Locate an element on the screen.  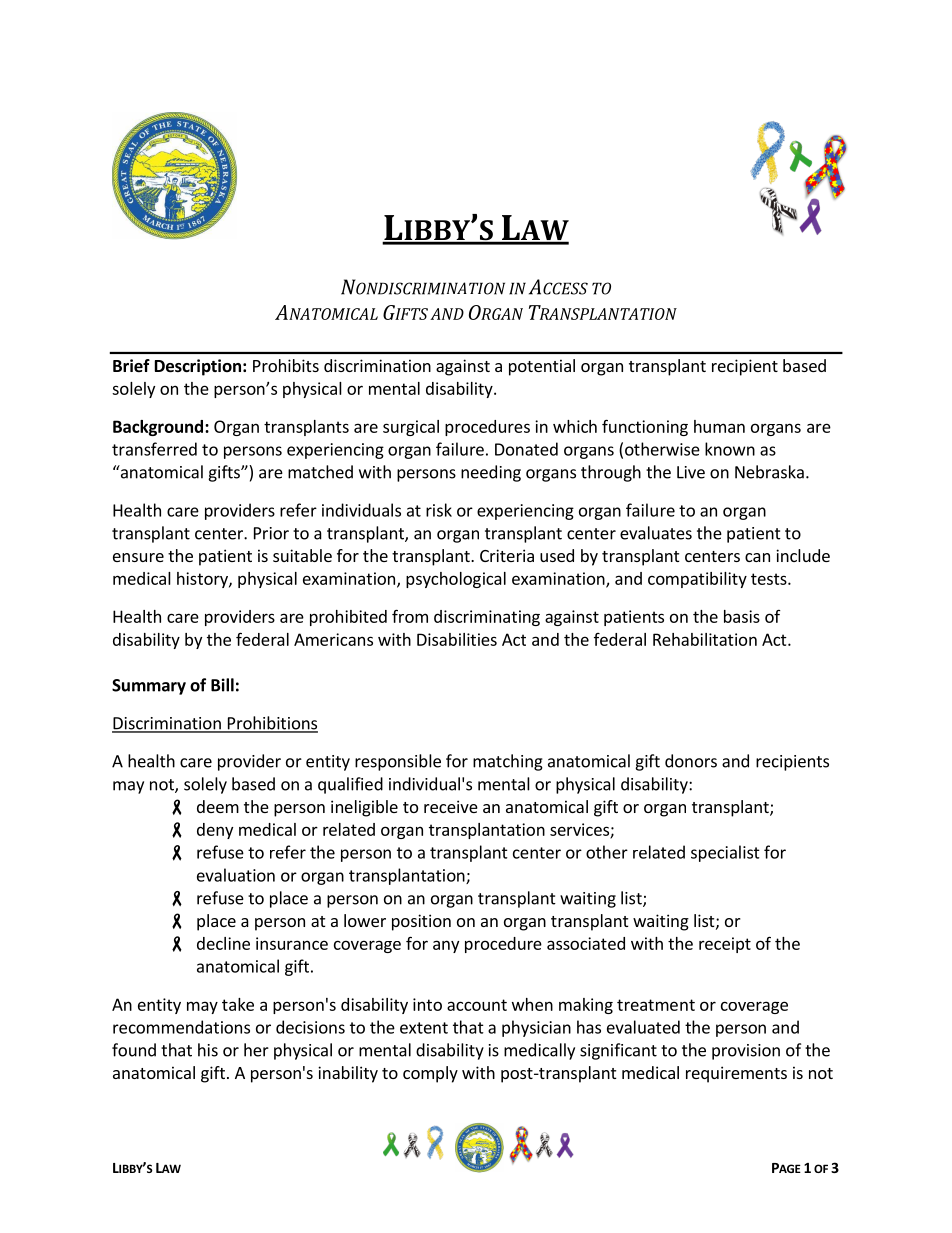
recommendations is located at coordinates (181, 1027).
